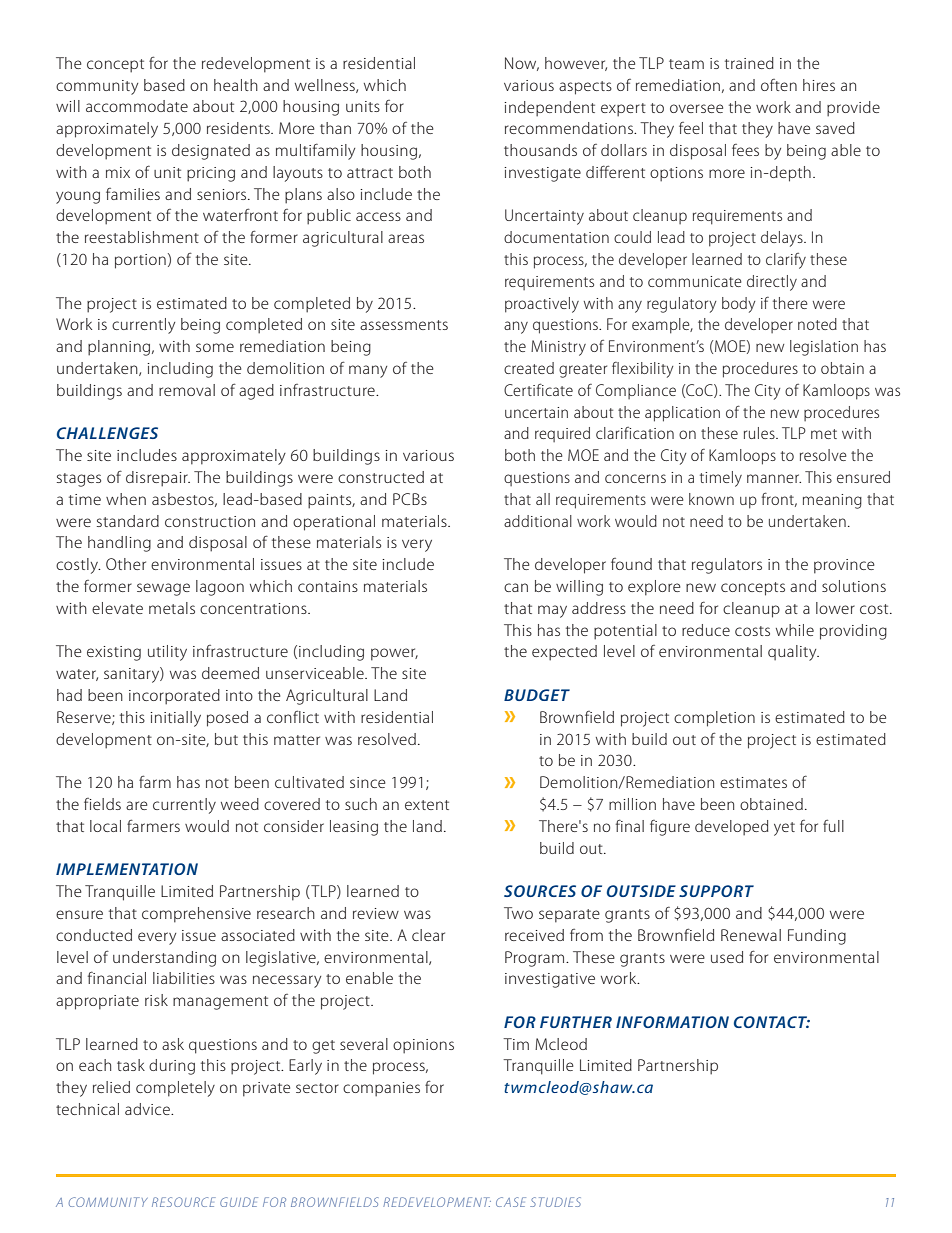  Describe the element at coordinates (549, 109) in the page. I see `independent` at that location.
